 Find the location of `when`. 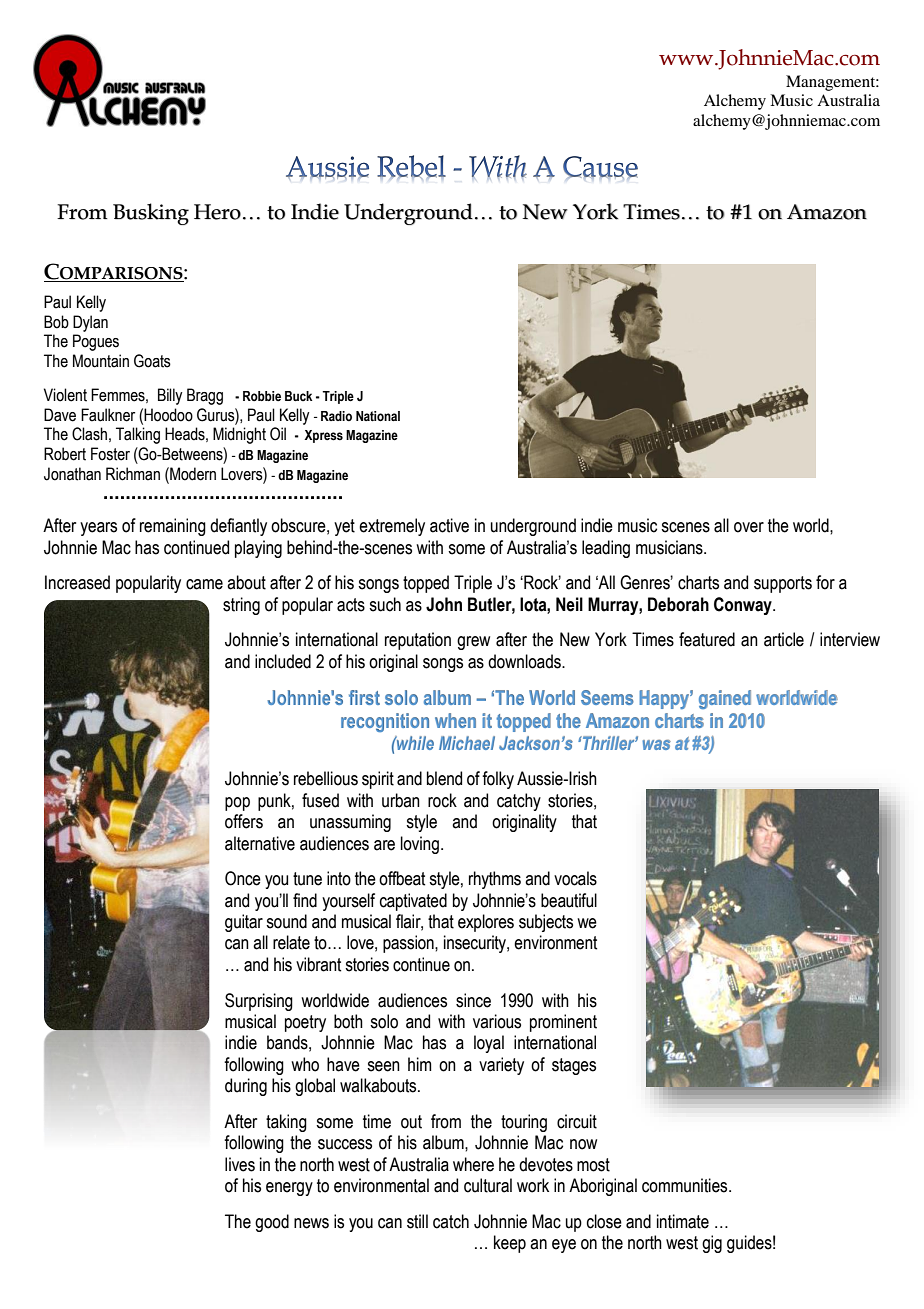

when is located at coordinates (455, 720).
